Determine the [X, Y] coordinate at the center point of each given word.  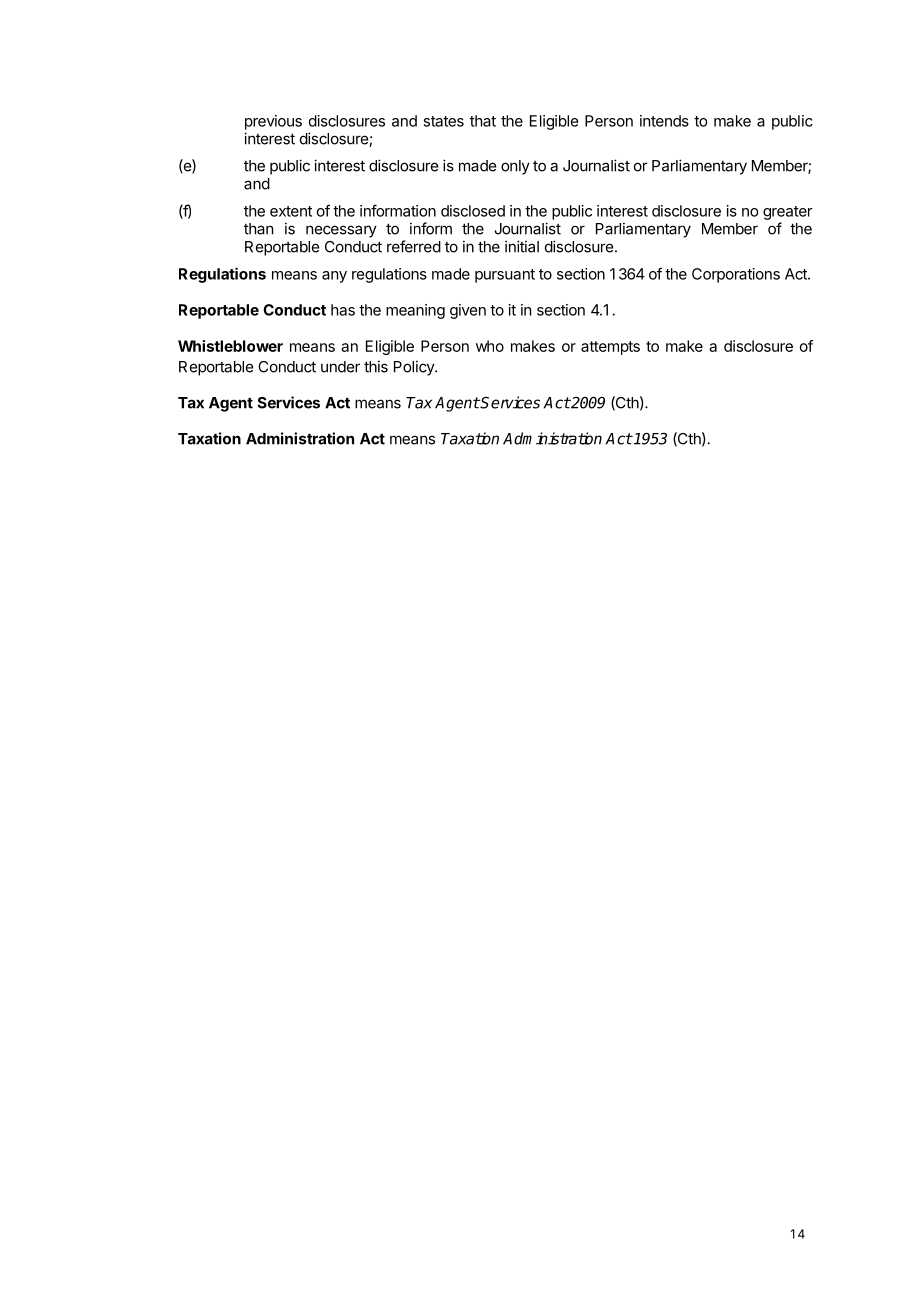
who [490, 346]
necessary [341, 231]
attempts [610, 348]
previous [273, 122]
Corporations [736, 275]
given [468, 311]
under [340, 367]
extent [291, 211]
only [515, 167]
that [483, 121]
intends [664, 121]
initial [522, 246]
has [343, 310]
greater [788, 213]
